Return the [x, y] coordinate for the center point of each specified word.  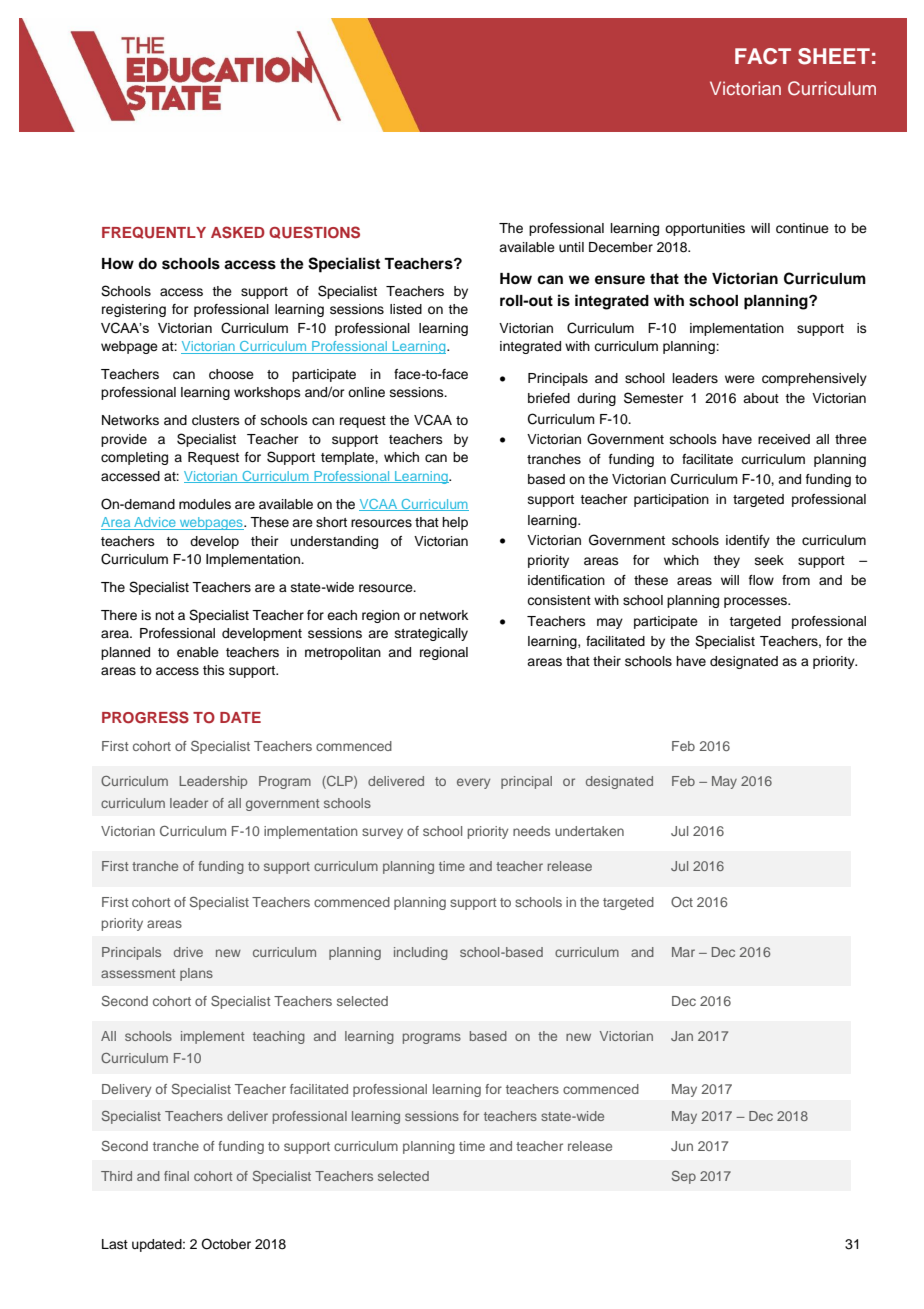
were [740, 379]
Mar [683, 952]
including [421, 953]
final [176, 1176]
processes [756, 602]
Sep [684, 1177]
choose [231, 374]
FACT [763, 56]
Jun [682, 1146]
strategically [431, 634]
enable [198, 652]
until [571, 247]
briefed [549, 398]
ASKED [238, 232]
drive [188, 952]
